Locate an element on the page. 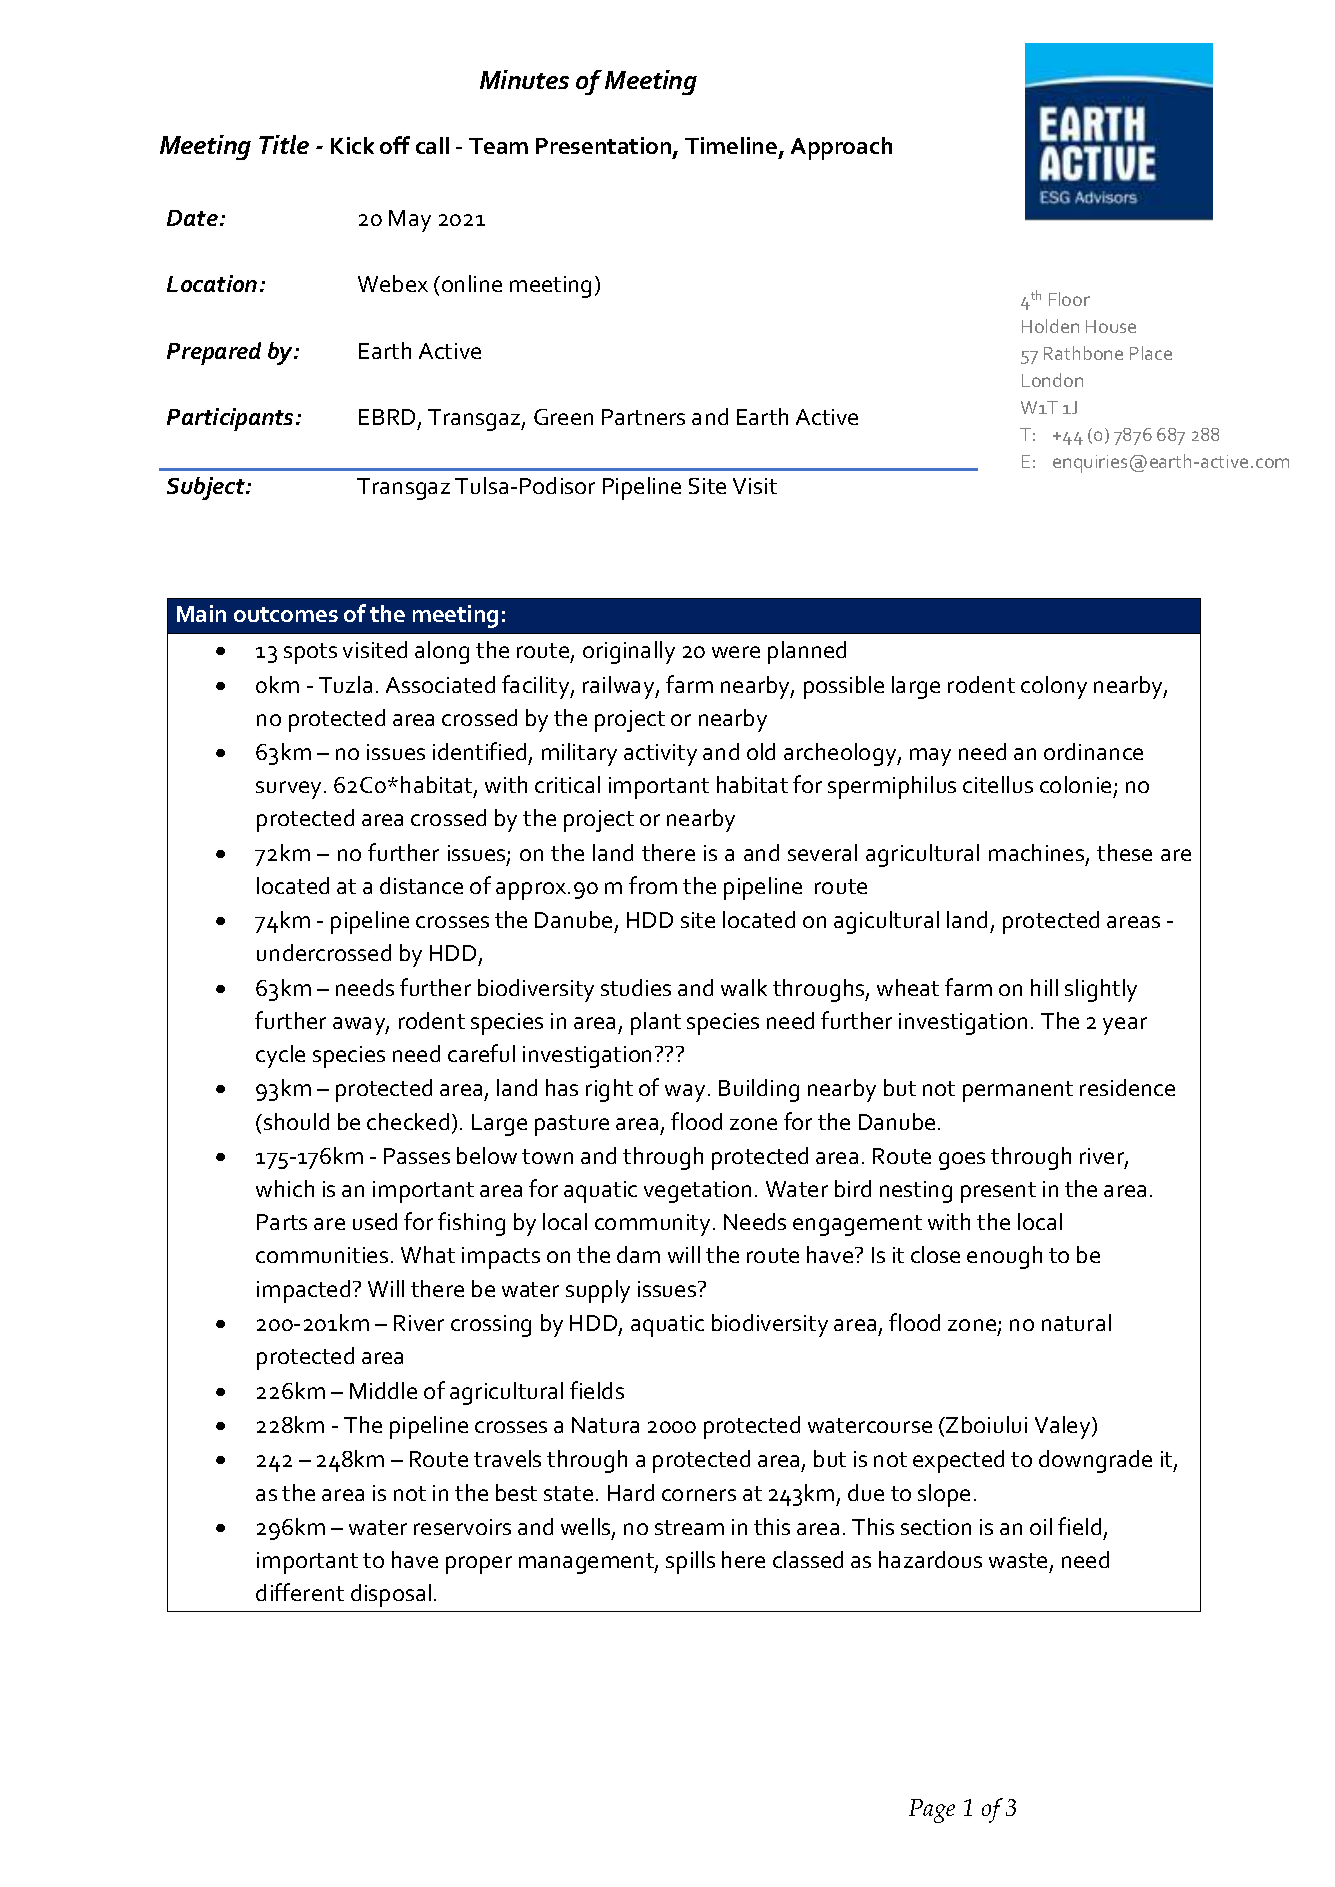  Page is located at coordinates (932, 1811).
